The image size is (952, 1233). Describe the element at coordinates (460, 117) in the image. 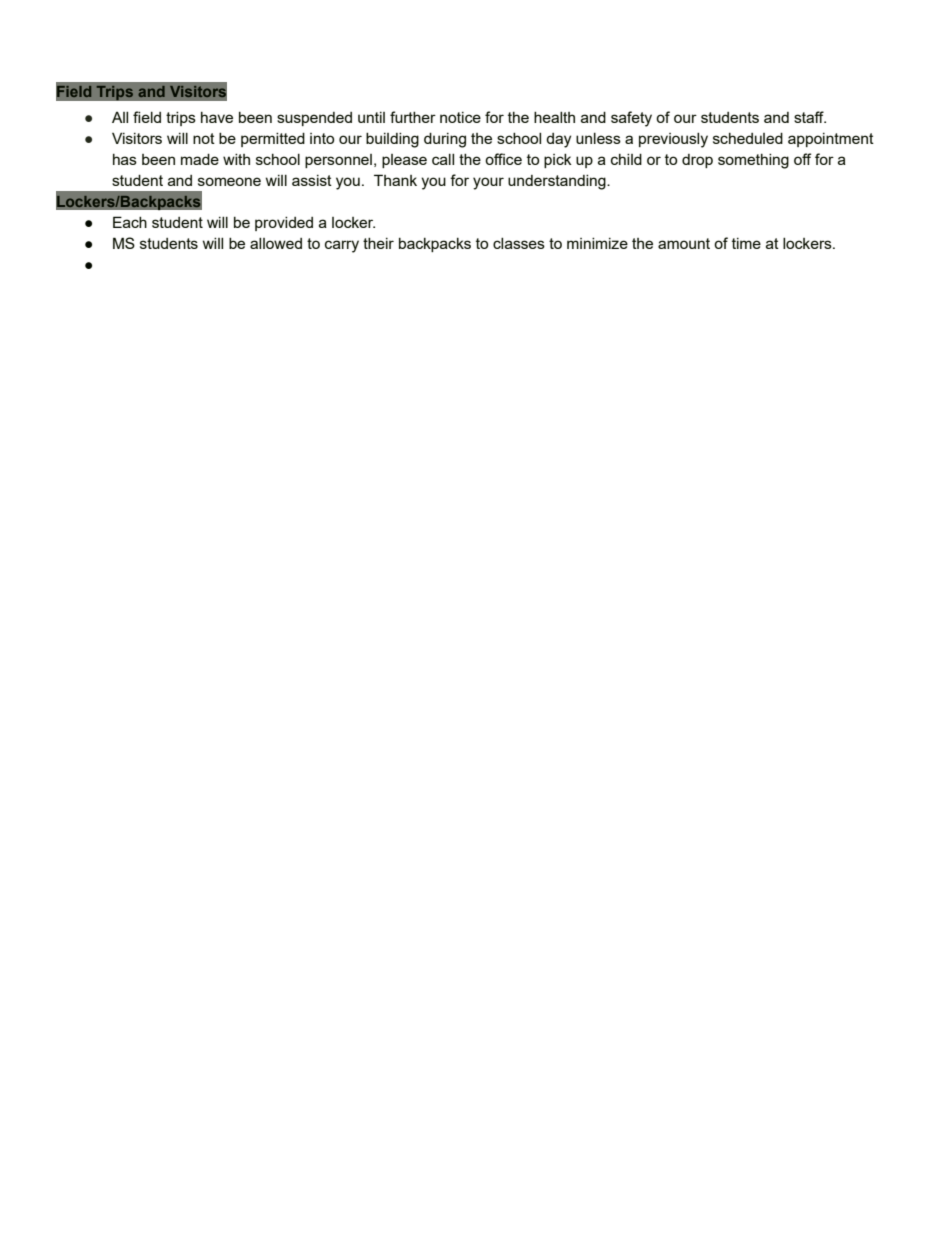

I see `notice` at that location.
